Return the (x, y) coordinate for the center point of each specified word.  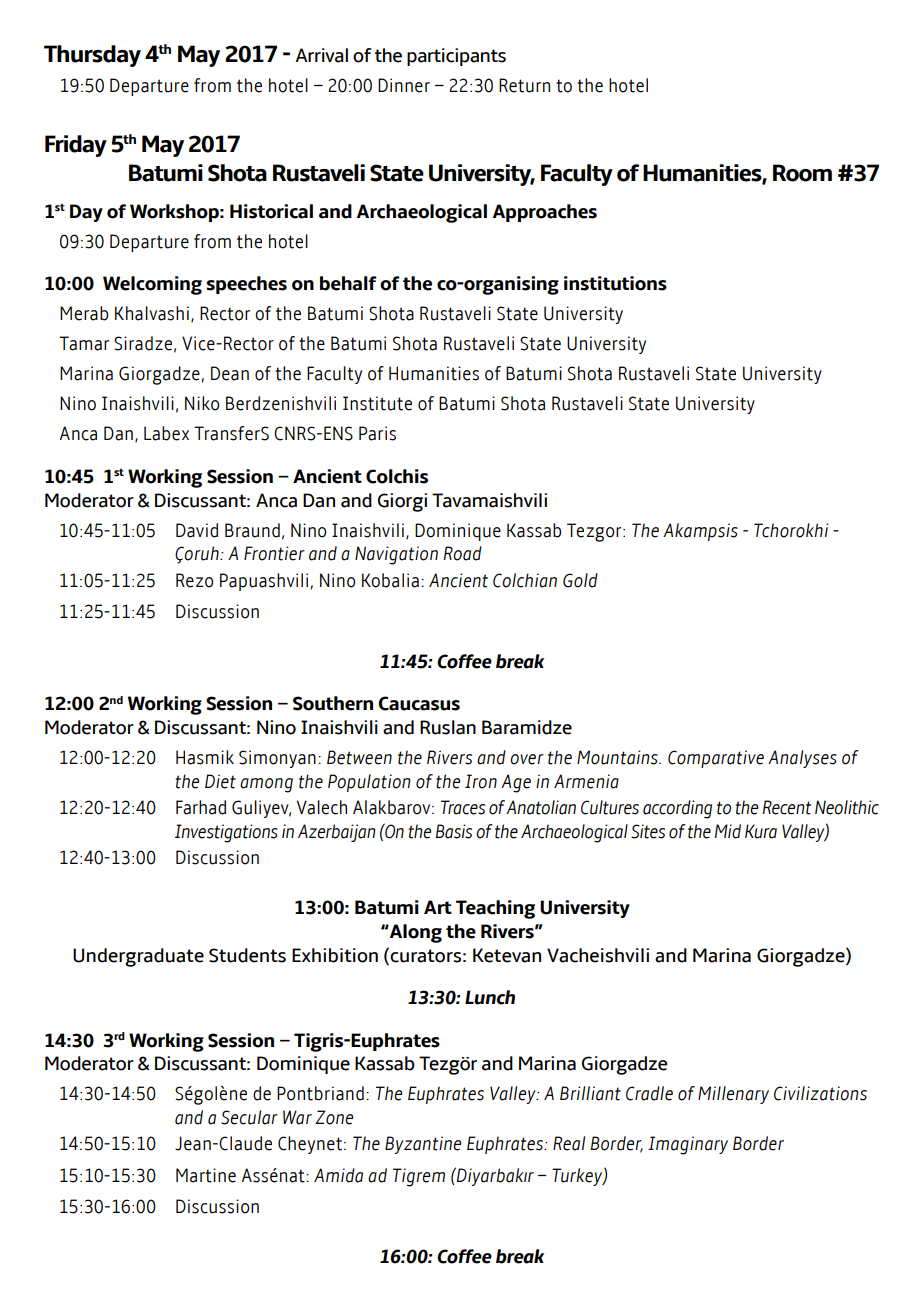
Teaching (495, 909)
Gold (580, 580)
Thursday (92, 56)
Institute (377, 403)
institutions (615, 283)
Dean (230, 373)
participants (456, 57)
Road (462, 553)
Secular (249, 1117)
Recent (786, 807)
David (197, 530)
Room (802, 173)
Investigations (226, 833)
